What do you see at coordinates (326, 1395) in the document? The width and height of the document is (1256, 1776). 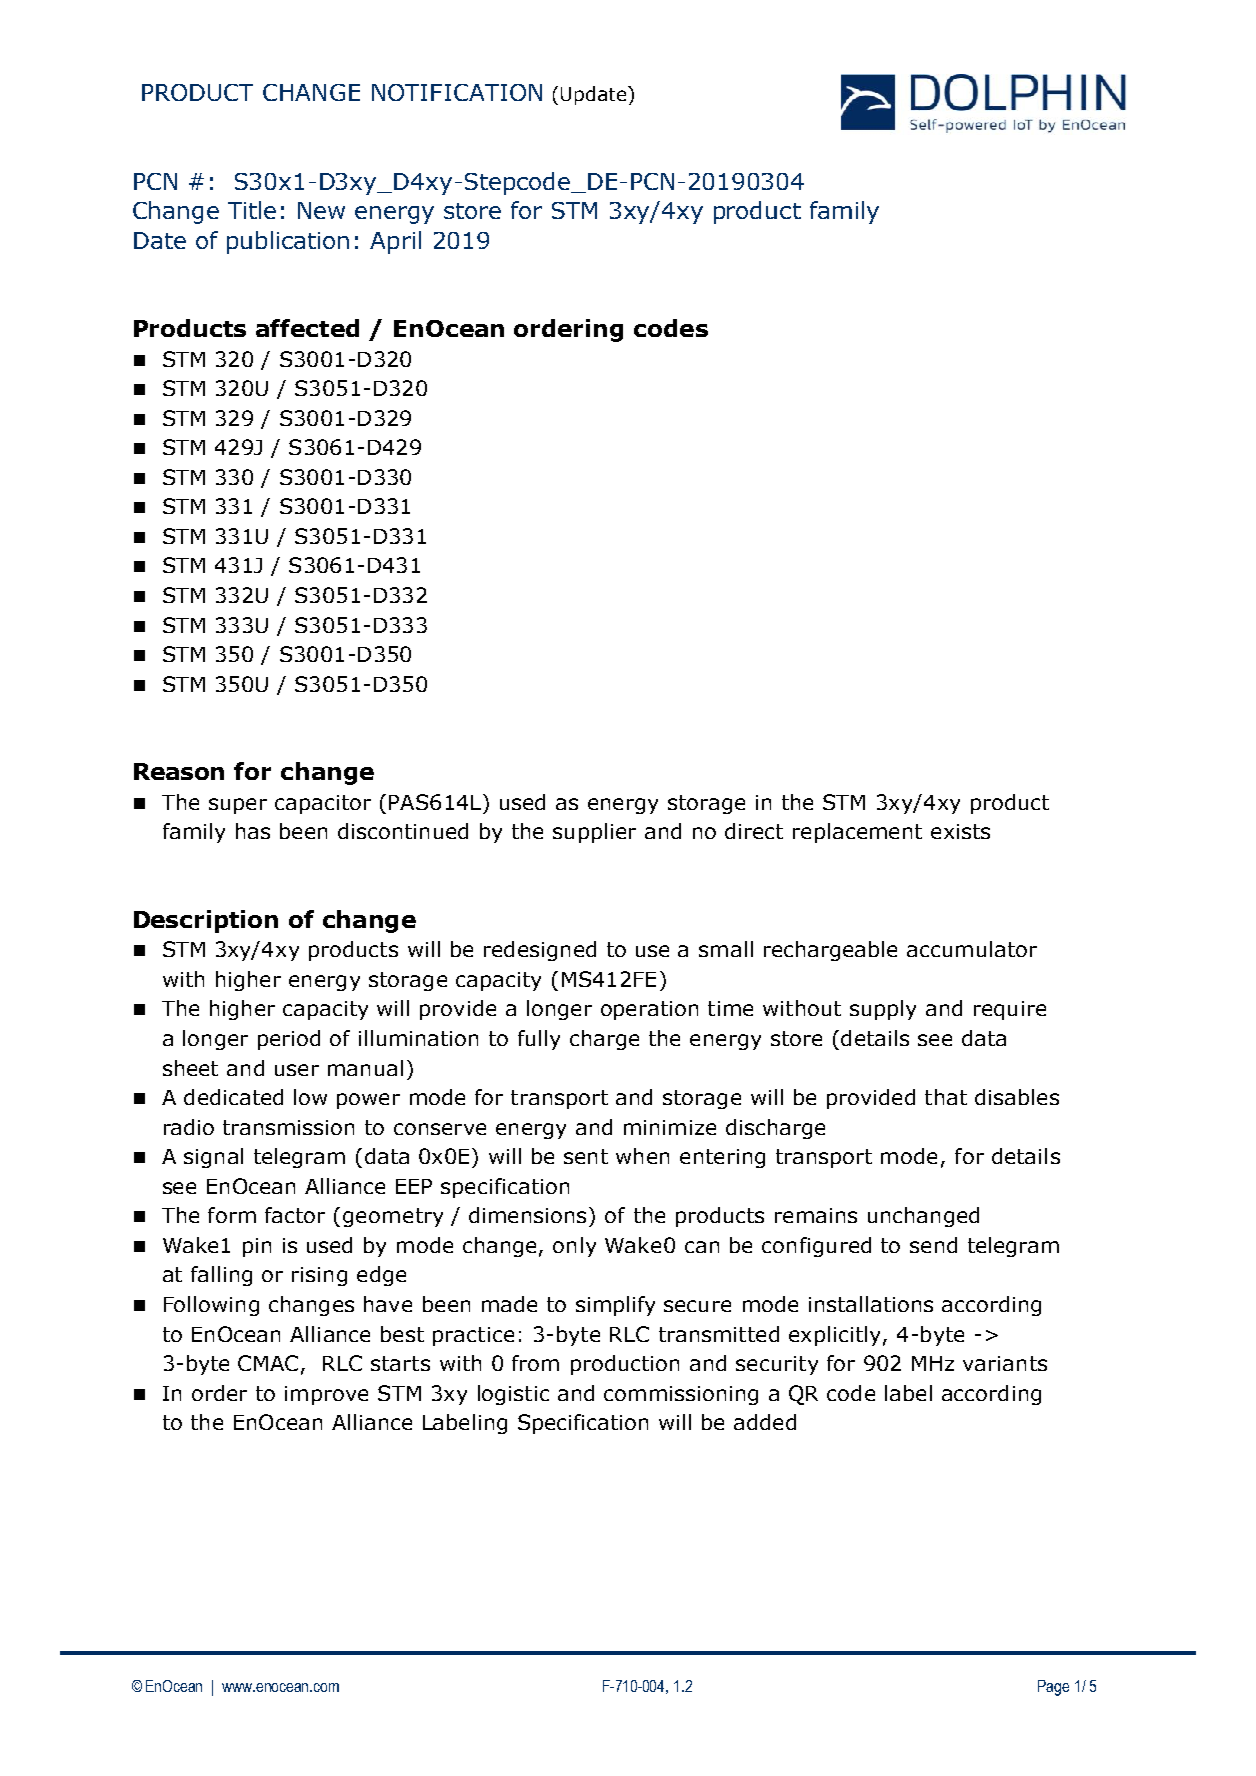 I see `improve` at bounding box center [326, 1395].
